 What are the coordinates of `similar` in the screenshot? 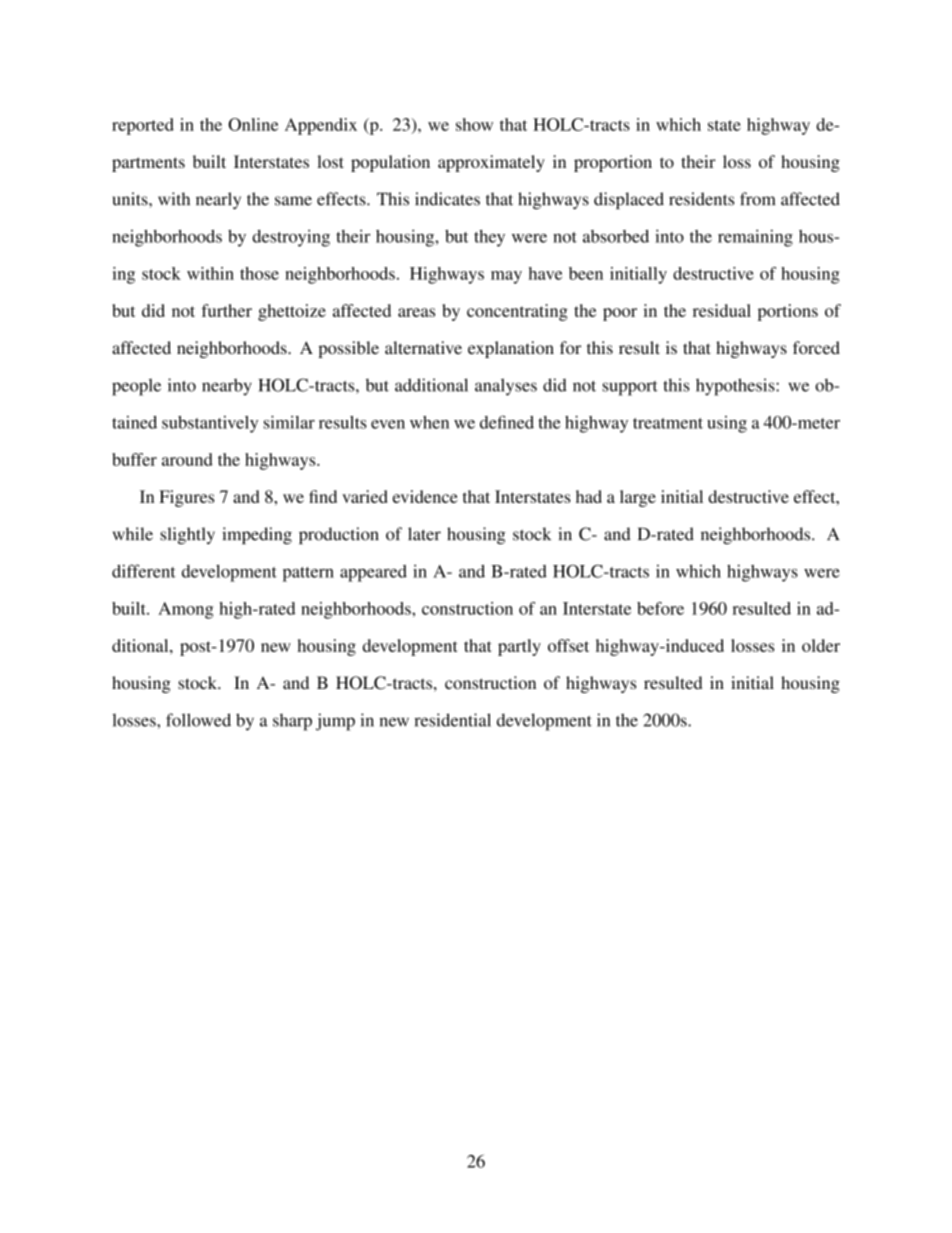 It's located at (289, 422).
